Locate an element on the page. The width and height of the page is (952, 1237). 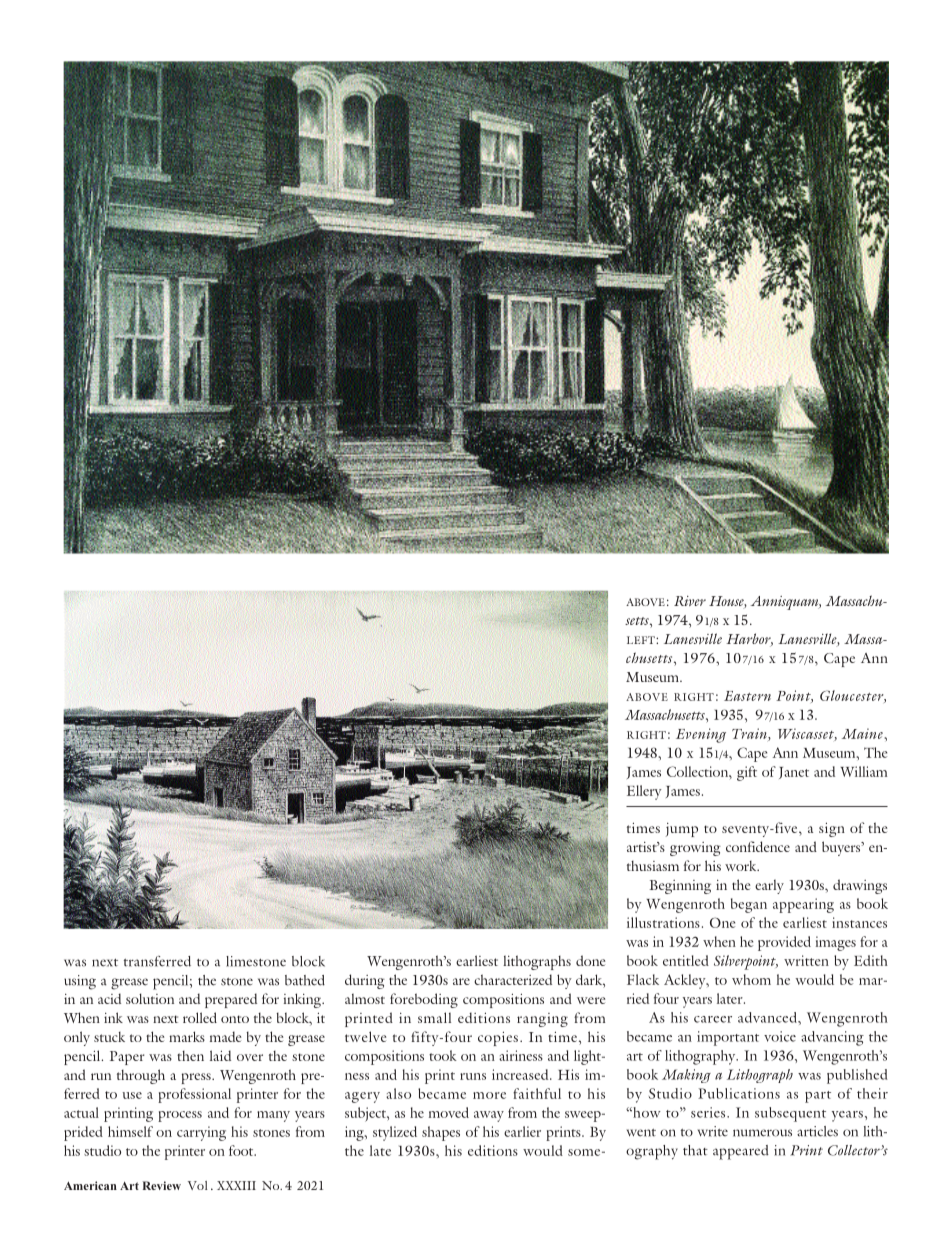
Maine is located at coordinates (863, 733).
